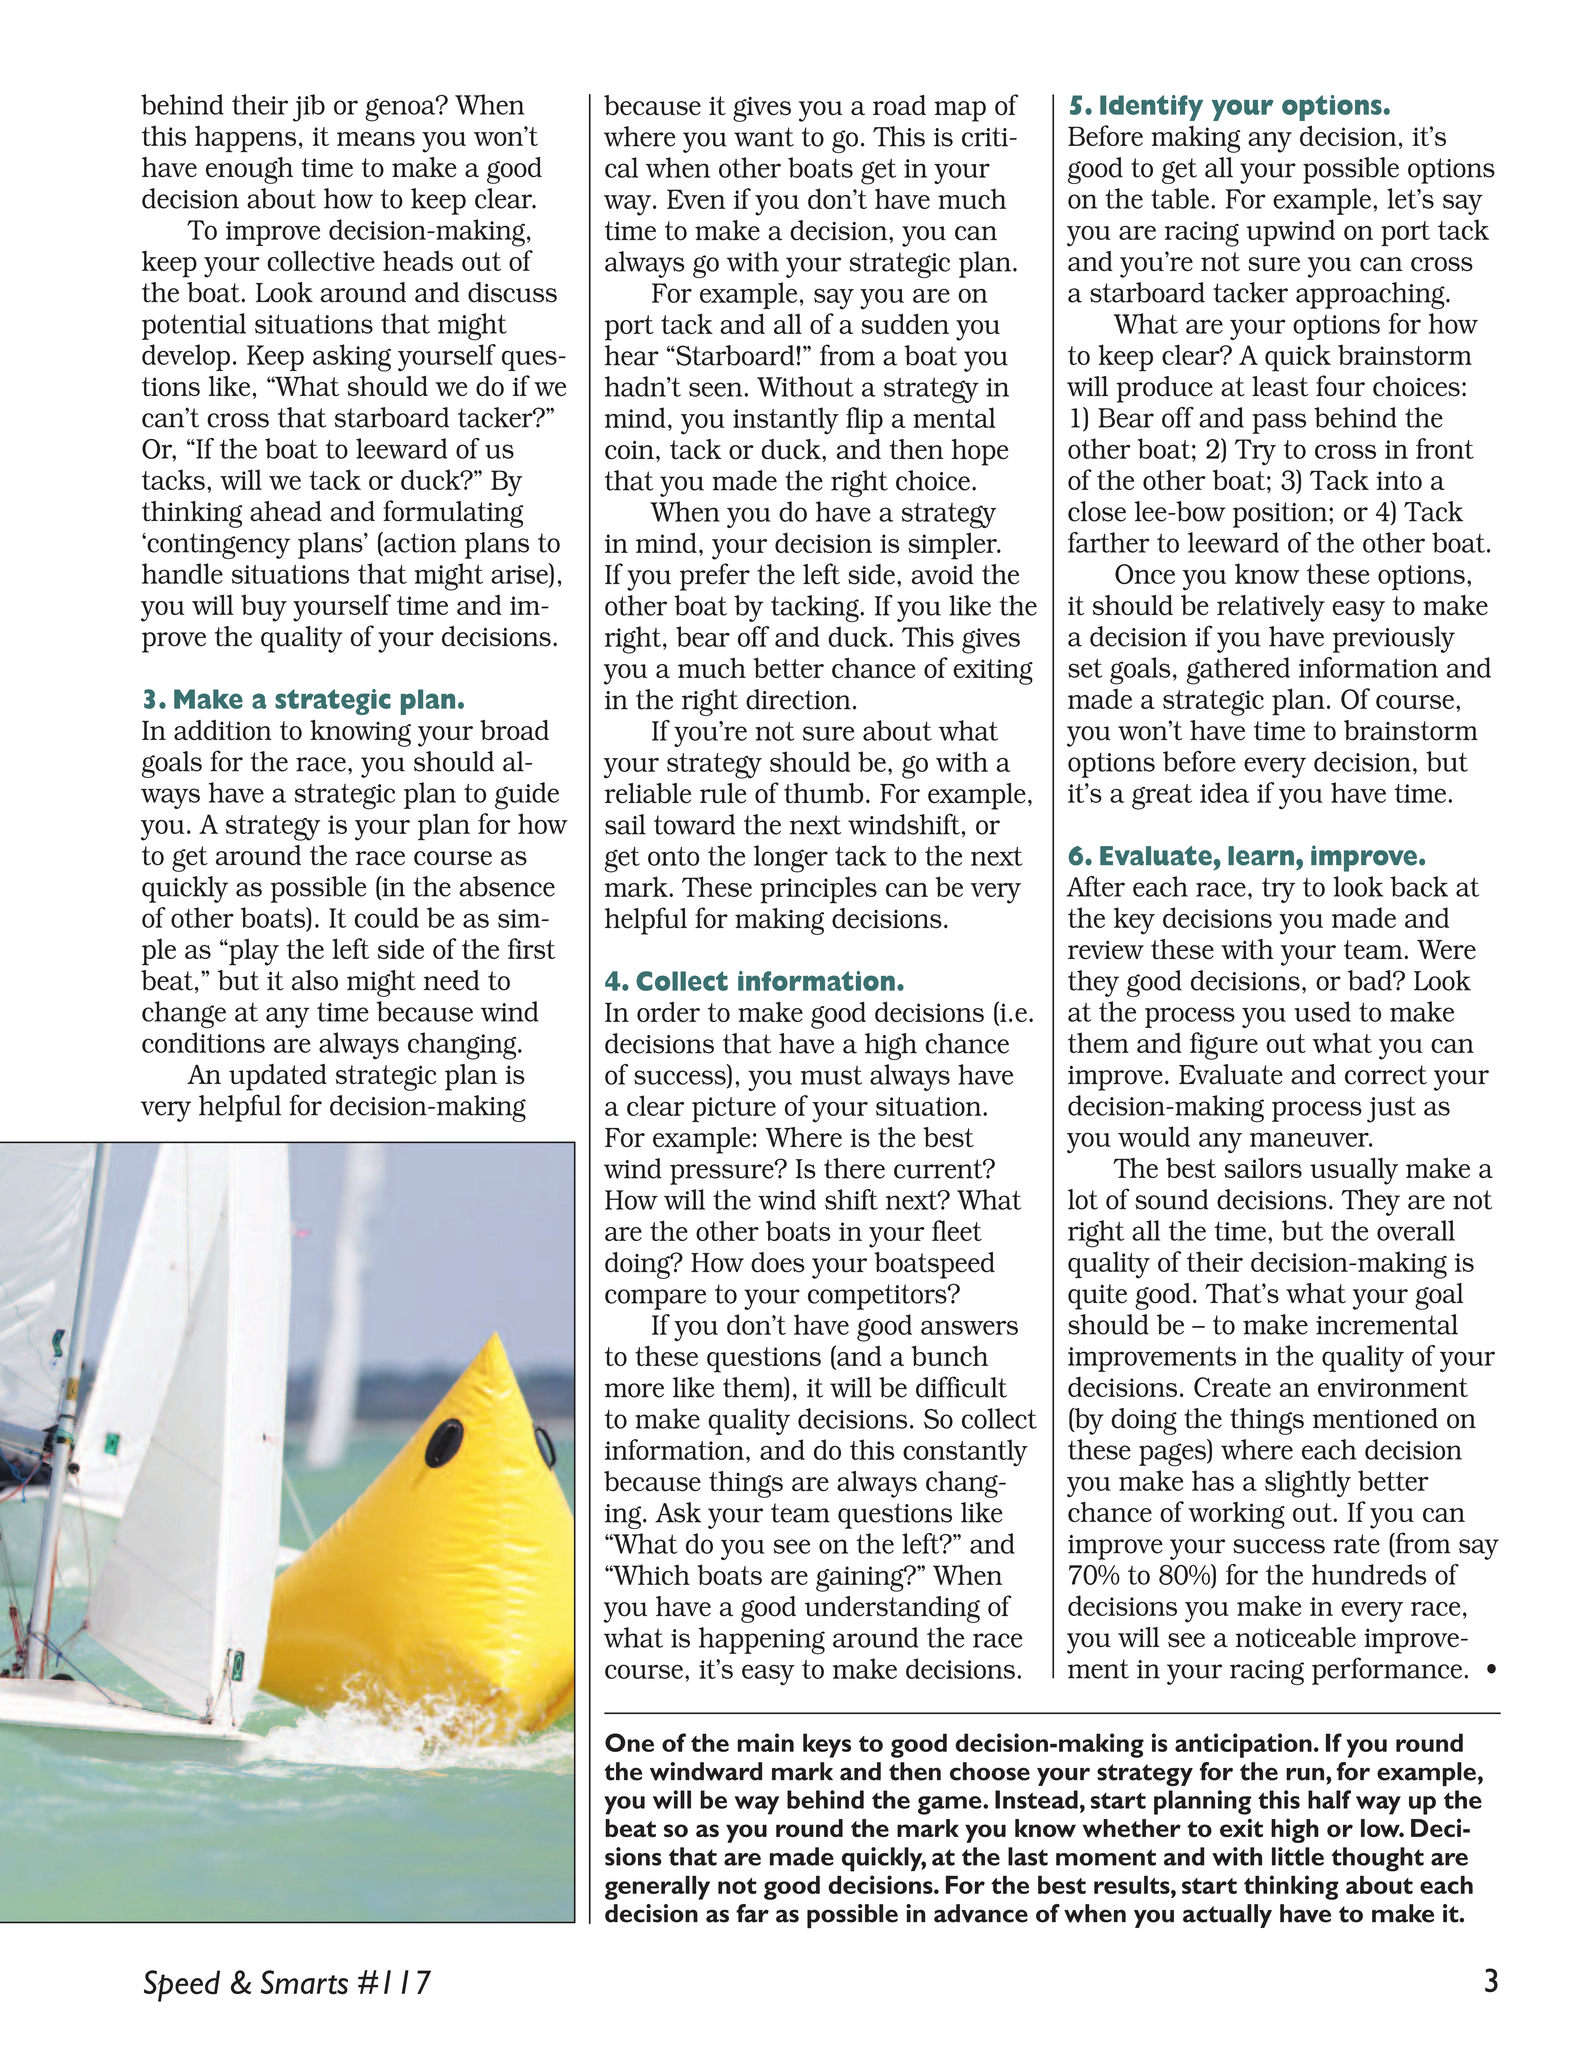 The height and width of the document is (2064, 1595). What do you see at coordinates (278, 1077) in the document?
I see `updated` at bounding box center [278, 1077].
